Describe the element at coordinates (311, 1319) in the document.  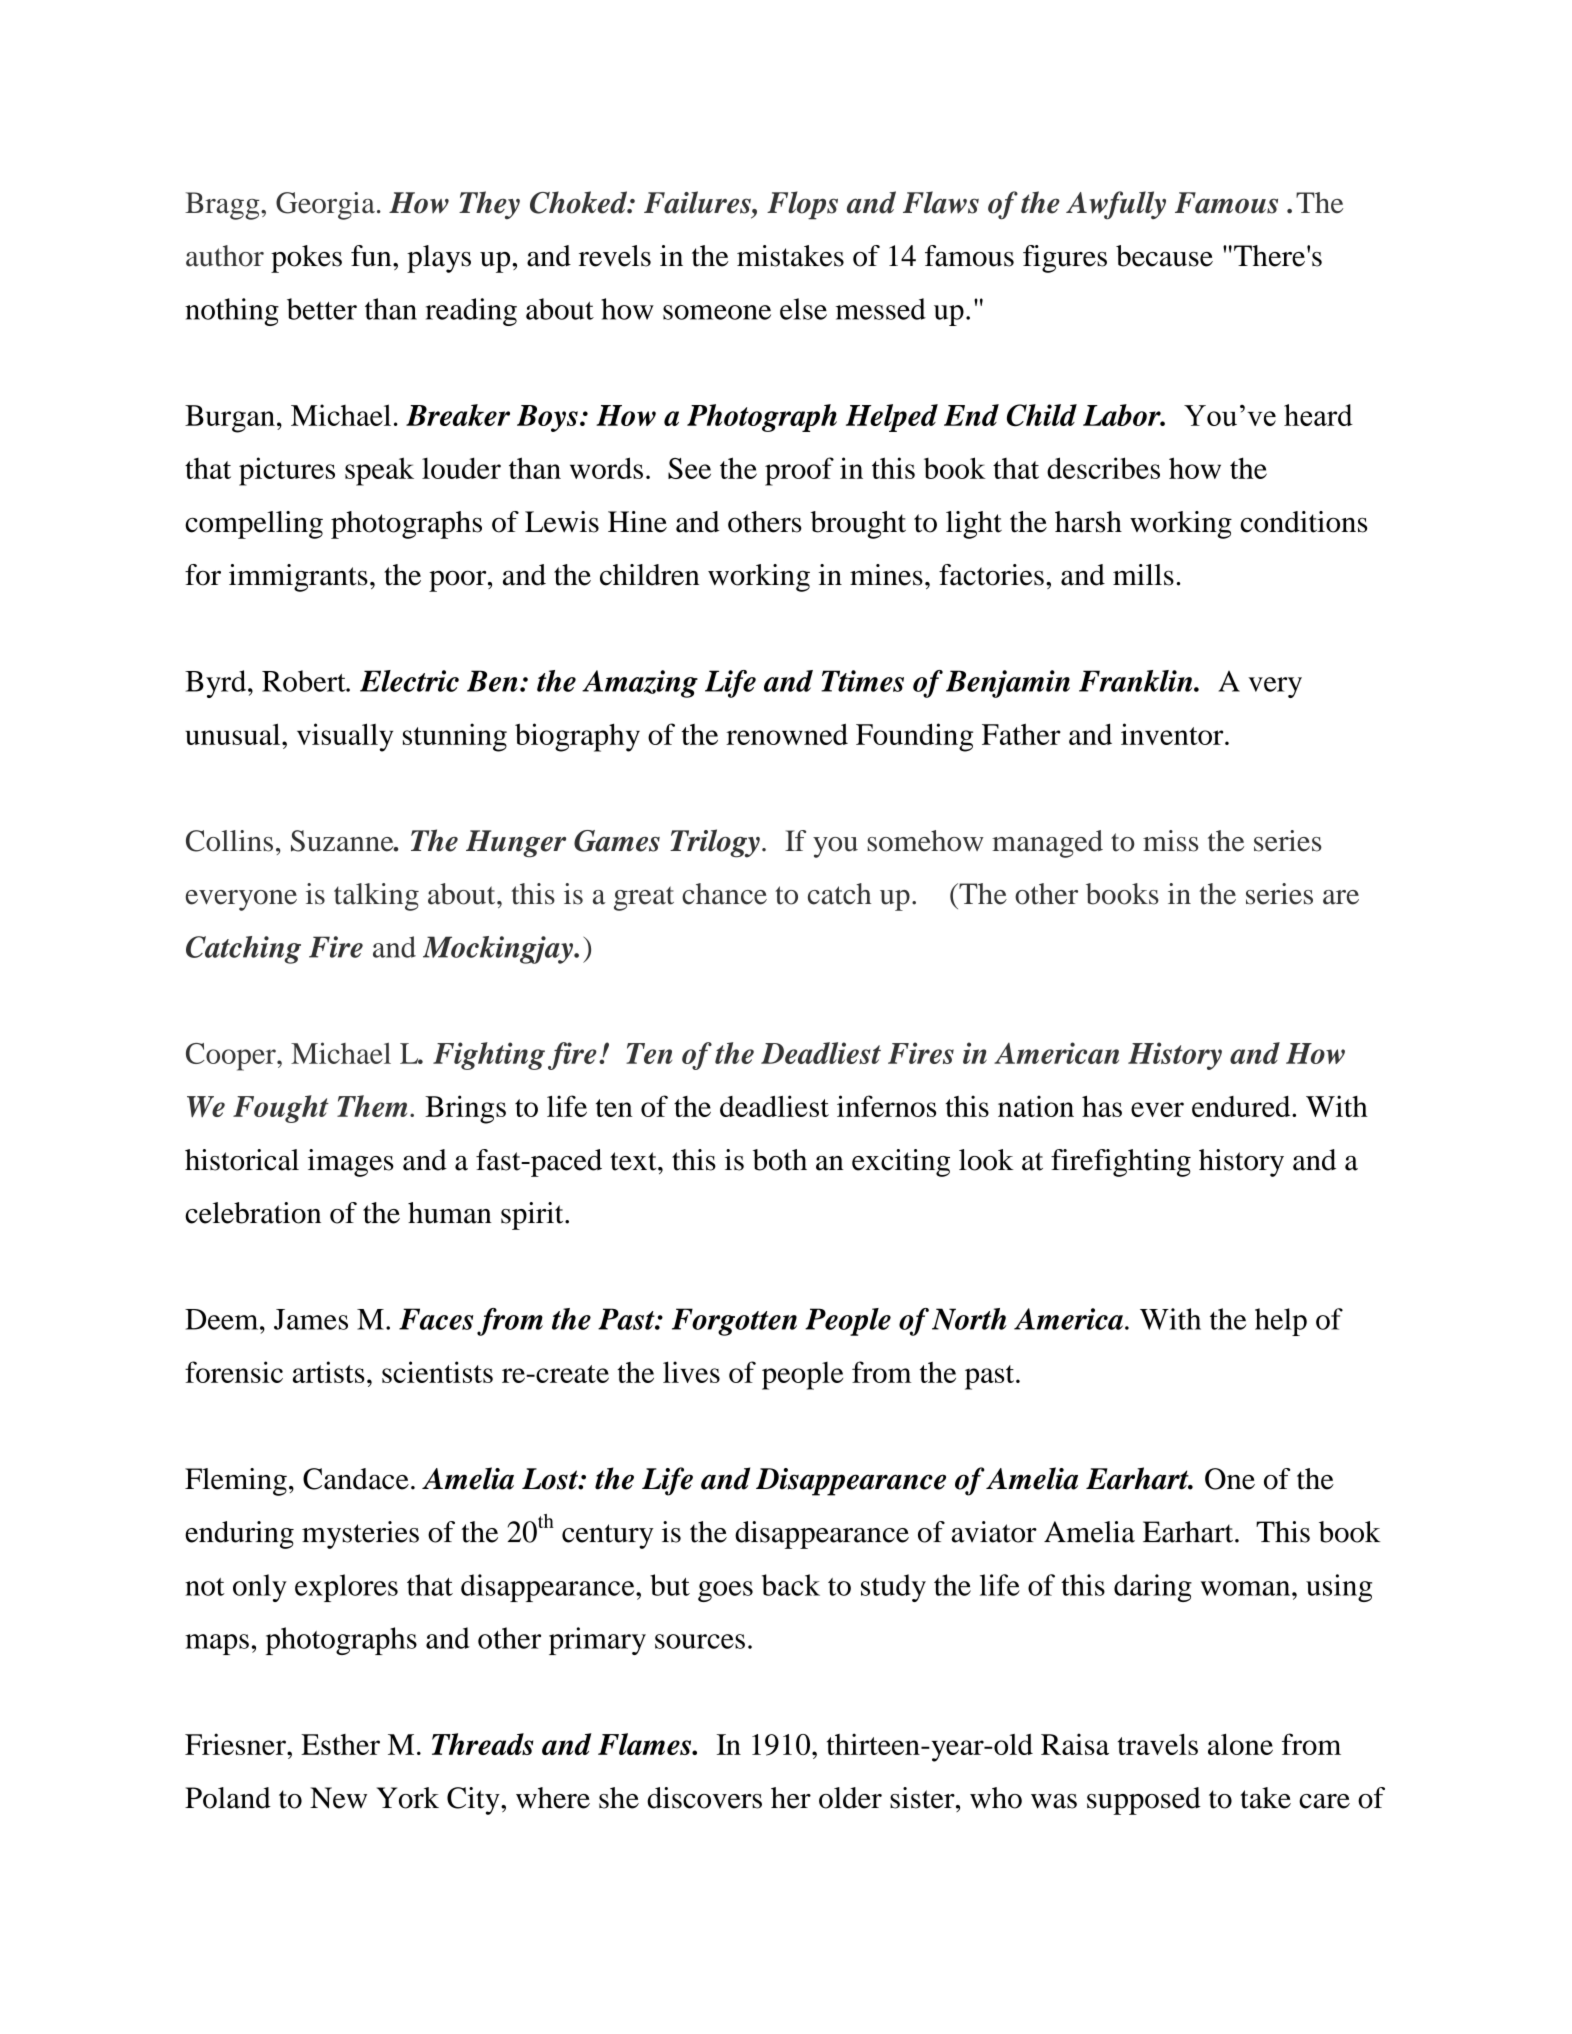
I see `James` at that location.
